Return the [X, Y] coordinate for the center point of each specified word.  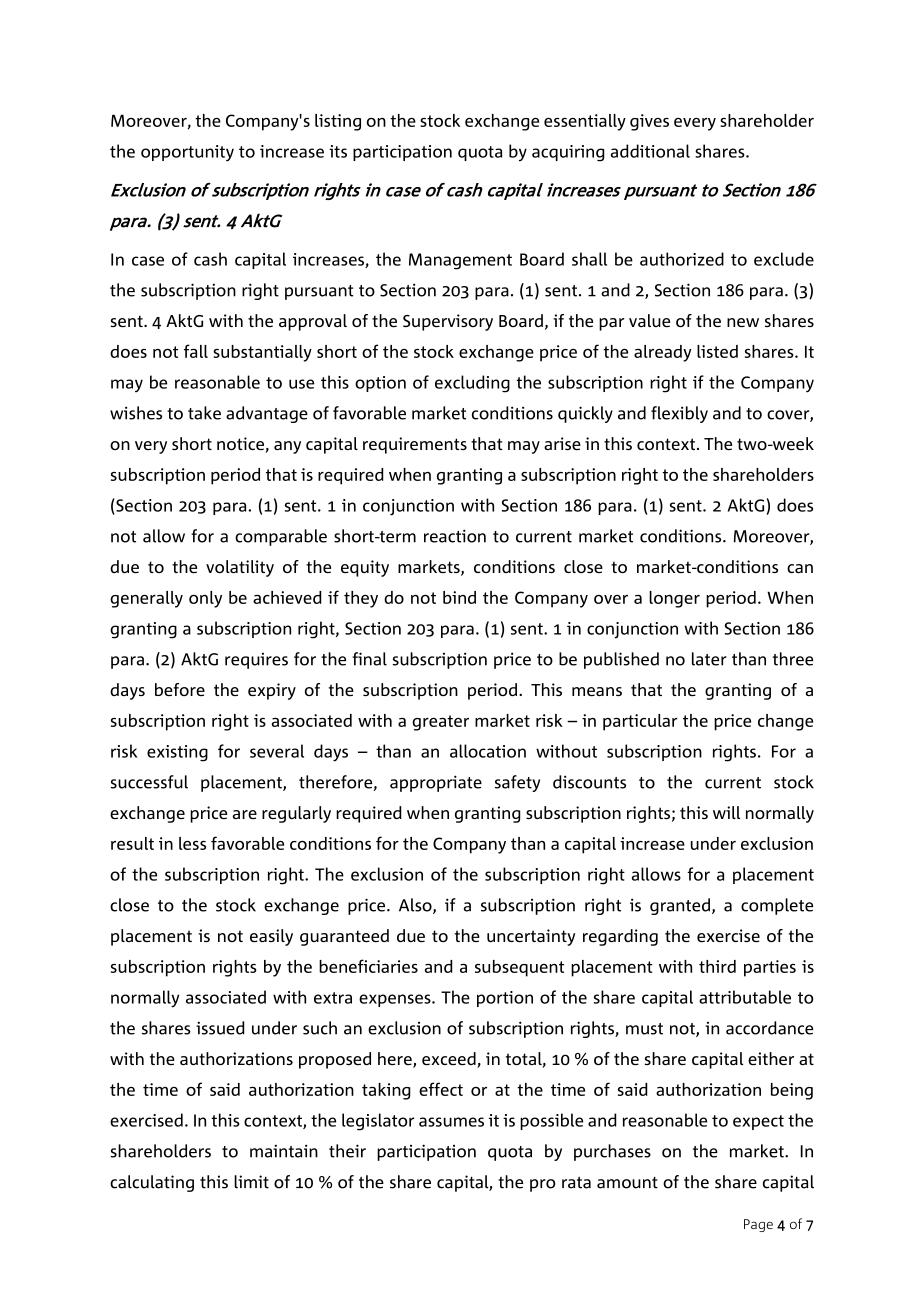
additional [650, 151]
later [709, 659]
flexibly [679, 414]
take [204, 413]
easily [271, 937]
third [717, 966]
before [180, 689]
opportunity [187, 153]
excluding [472, 384]
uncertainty [531, 937]
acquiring [568, 153]
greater [440, 723]
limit [251, 1182]
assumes [451, 1122]
